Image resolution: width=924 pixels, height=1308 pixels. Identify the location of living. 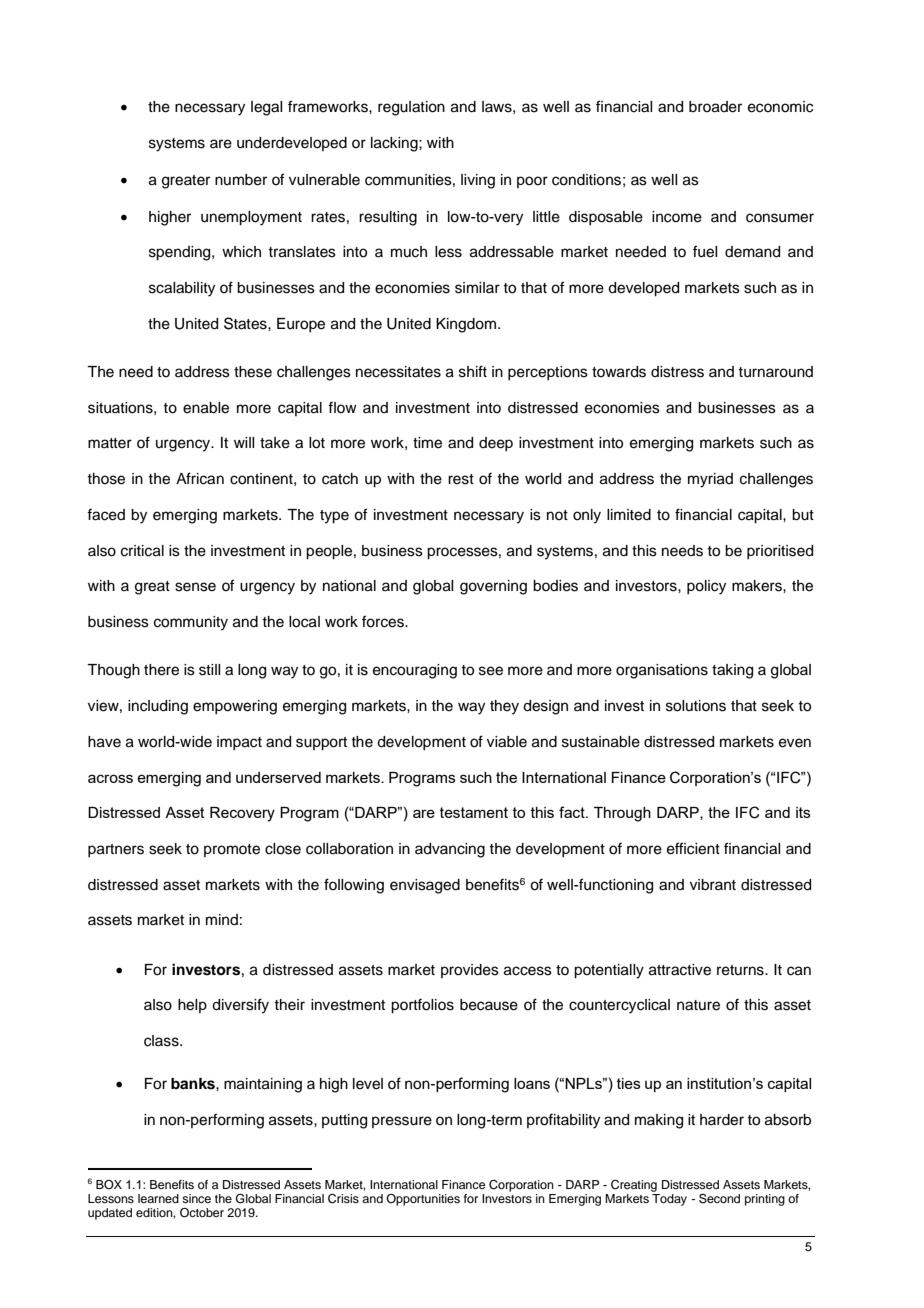
(478, 181).
